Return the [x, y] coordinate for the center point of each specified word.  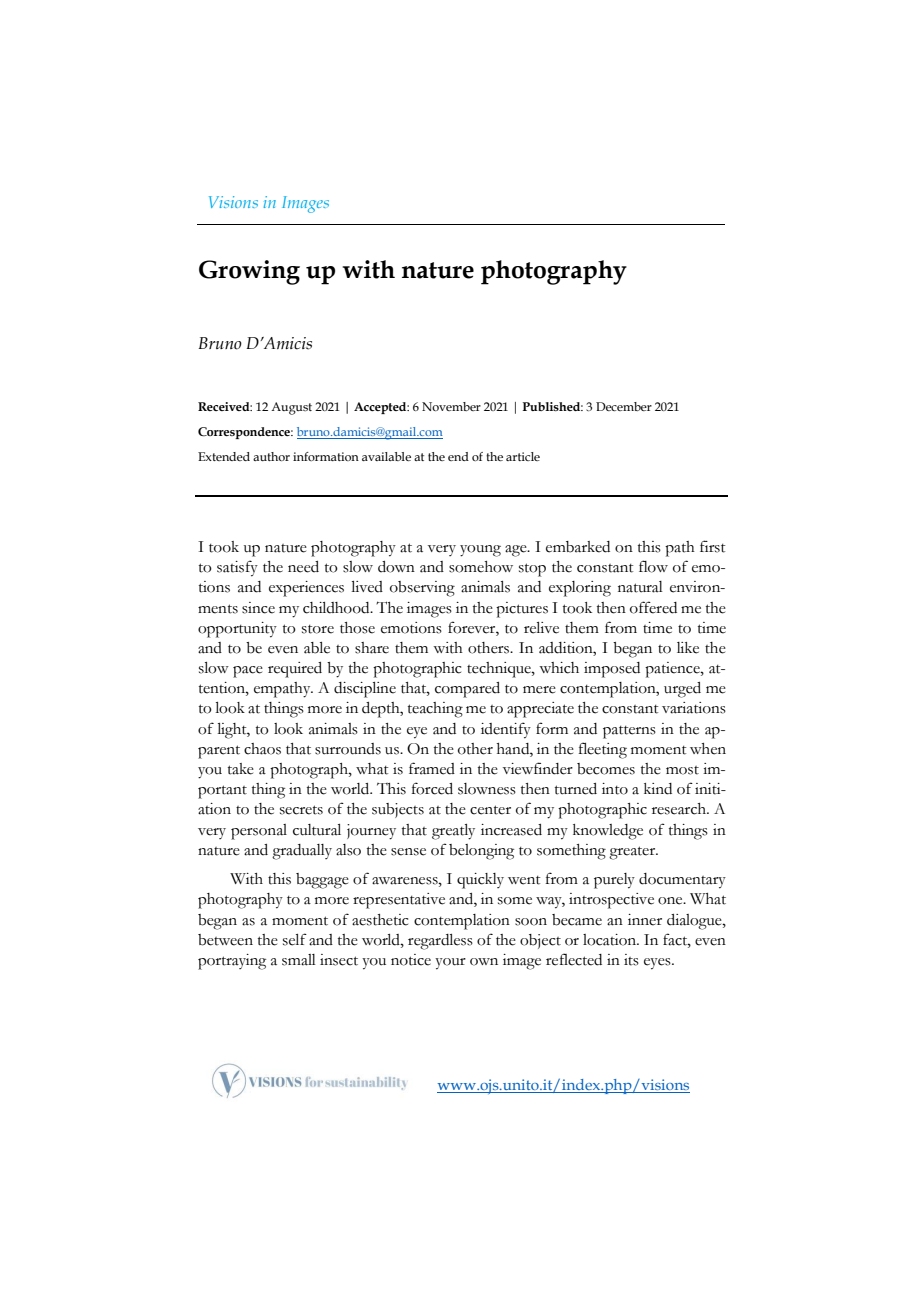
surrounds [348, 749]
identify [506, 730]
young [480, 551]
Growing [249, 272]
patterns [629, 732]
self [295, 939]
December [624, 406]
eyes [658, 964]
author [271, 456]
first [712, 546]
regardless [440, 942]
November [451, 406]
